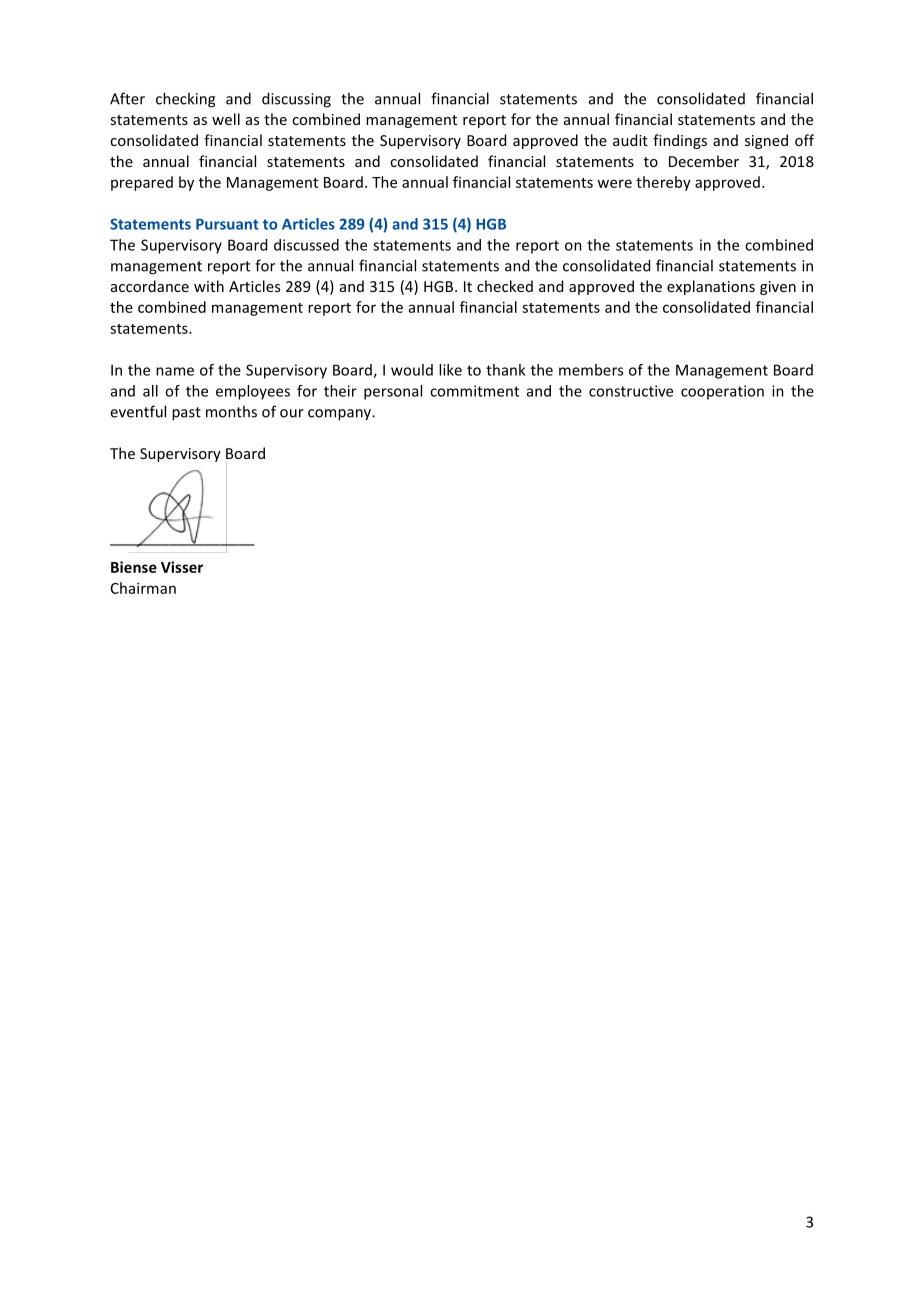  What do you see at coordinates (182, 567) in the document?
I see `Visser` at bounding box center [182, 567].
